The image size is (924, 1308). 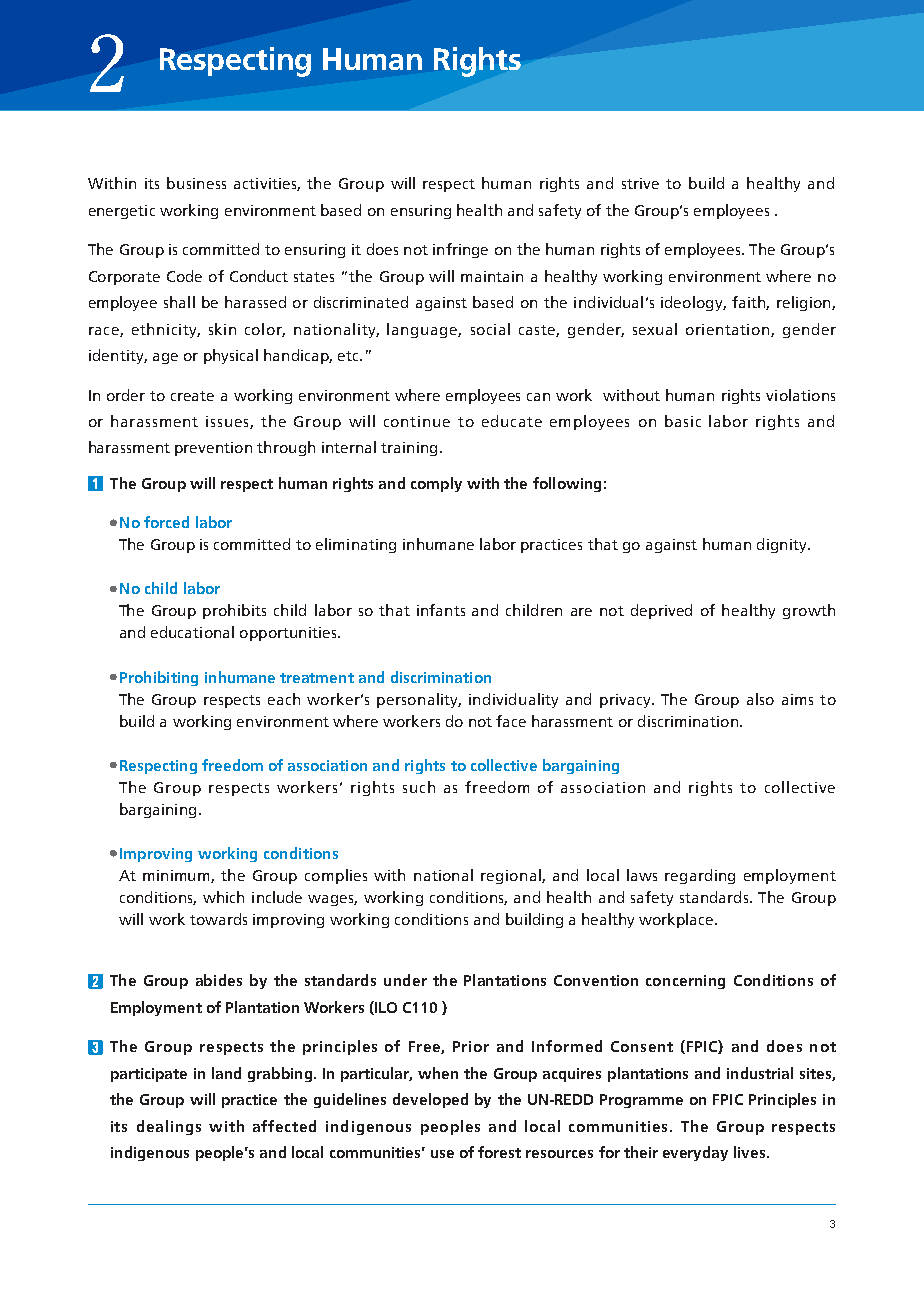 What do you see at coordinates (196, 183) in the screenshot?
I see `business` at bounding box center [196, 183].
